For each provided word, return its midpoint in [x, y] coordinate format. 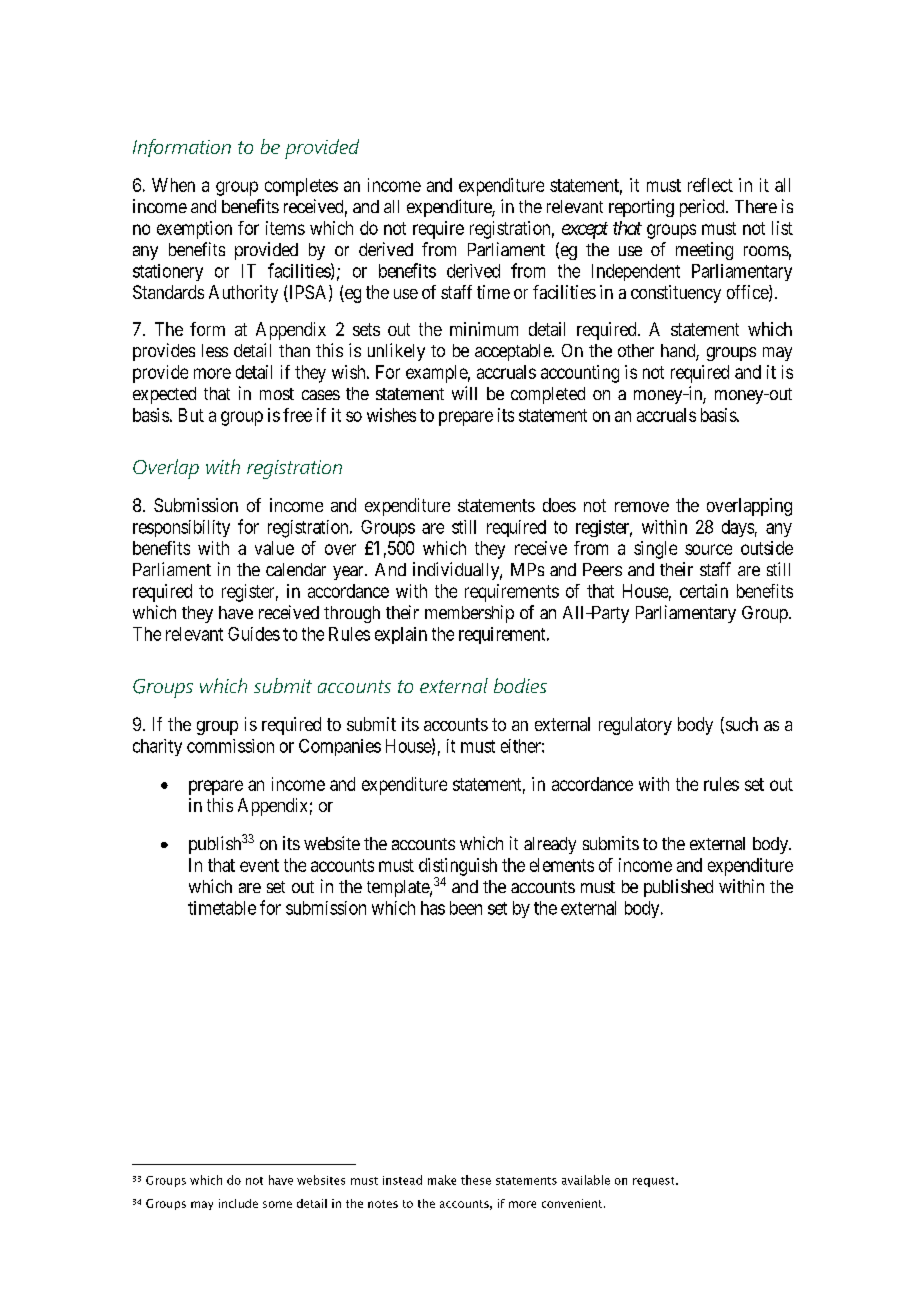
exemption [194, 230]
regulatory [635, 726]
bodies [520, 685]
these [476, 1180]
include [238, 1203]
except [585, 230]
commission [230, 746]
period [703, 208]
